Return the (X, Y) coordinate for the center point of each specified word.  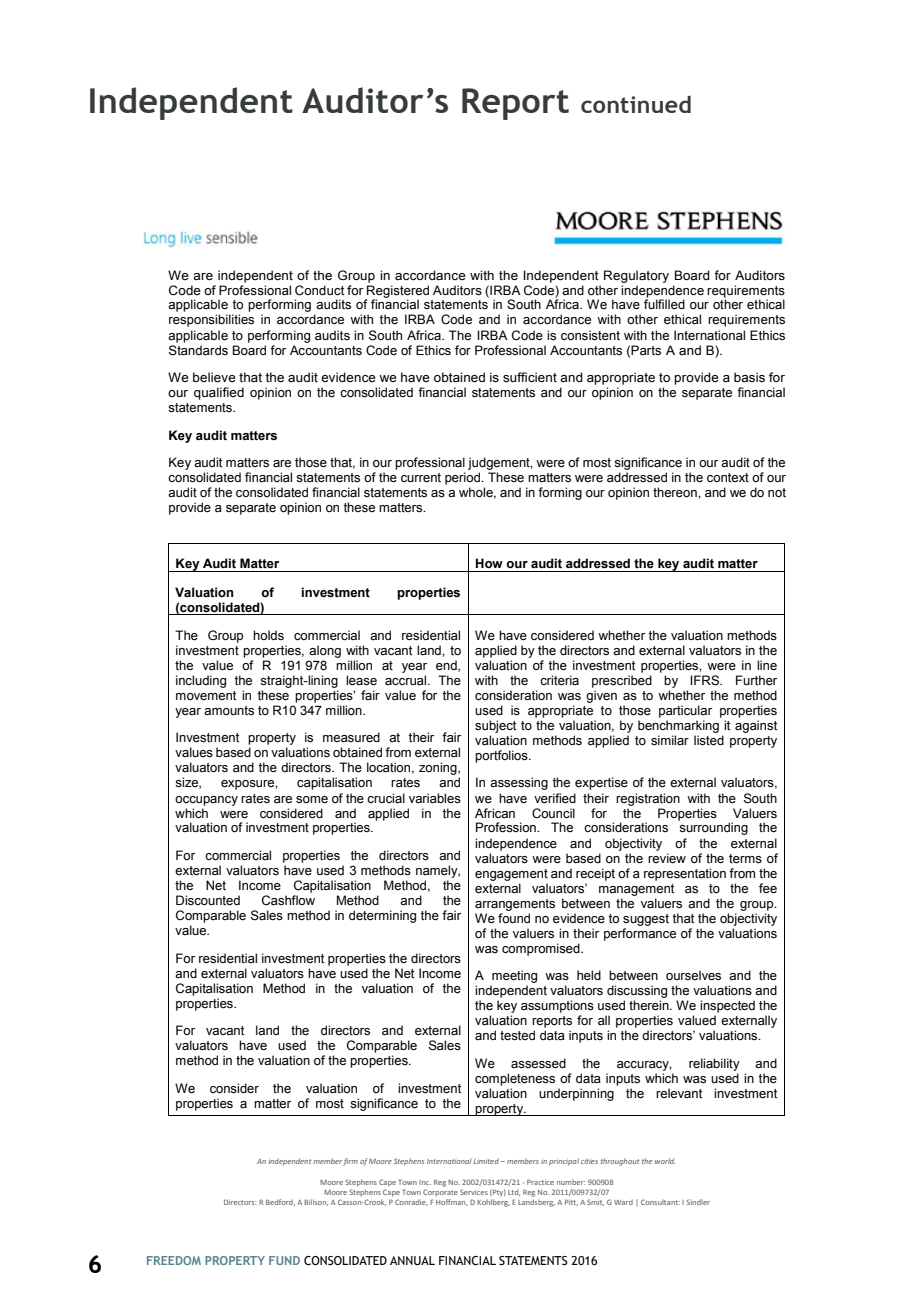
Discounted (208, 900)
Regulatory (636, 276)
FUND (284, 1260)
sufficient (530, 377)
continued (636, 104)
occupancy (206, 801)
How (489, 563)
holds (268, 635)
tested (517, 1035)
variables (435, 798)
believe (214, 377)
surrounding (713, 828)
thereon (676, 492)
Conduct (319, 290)
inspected (727, 1006)
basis (749, 377)
